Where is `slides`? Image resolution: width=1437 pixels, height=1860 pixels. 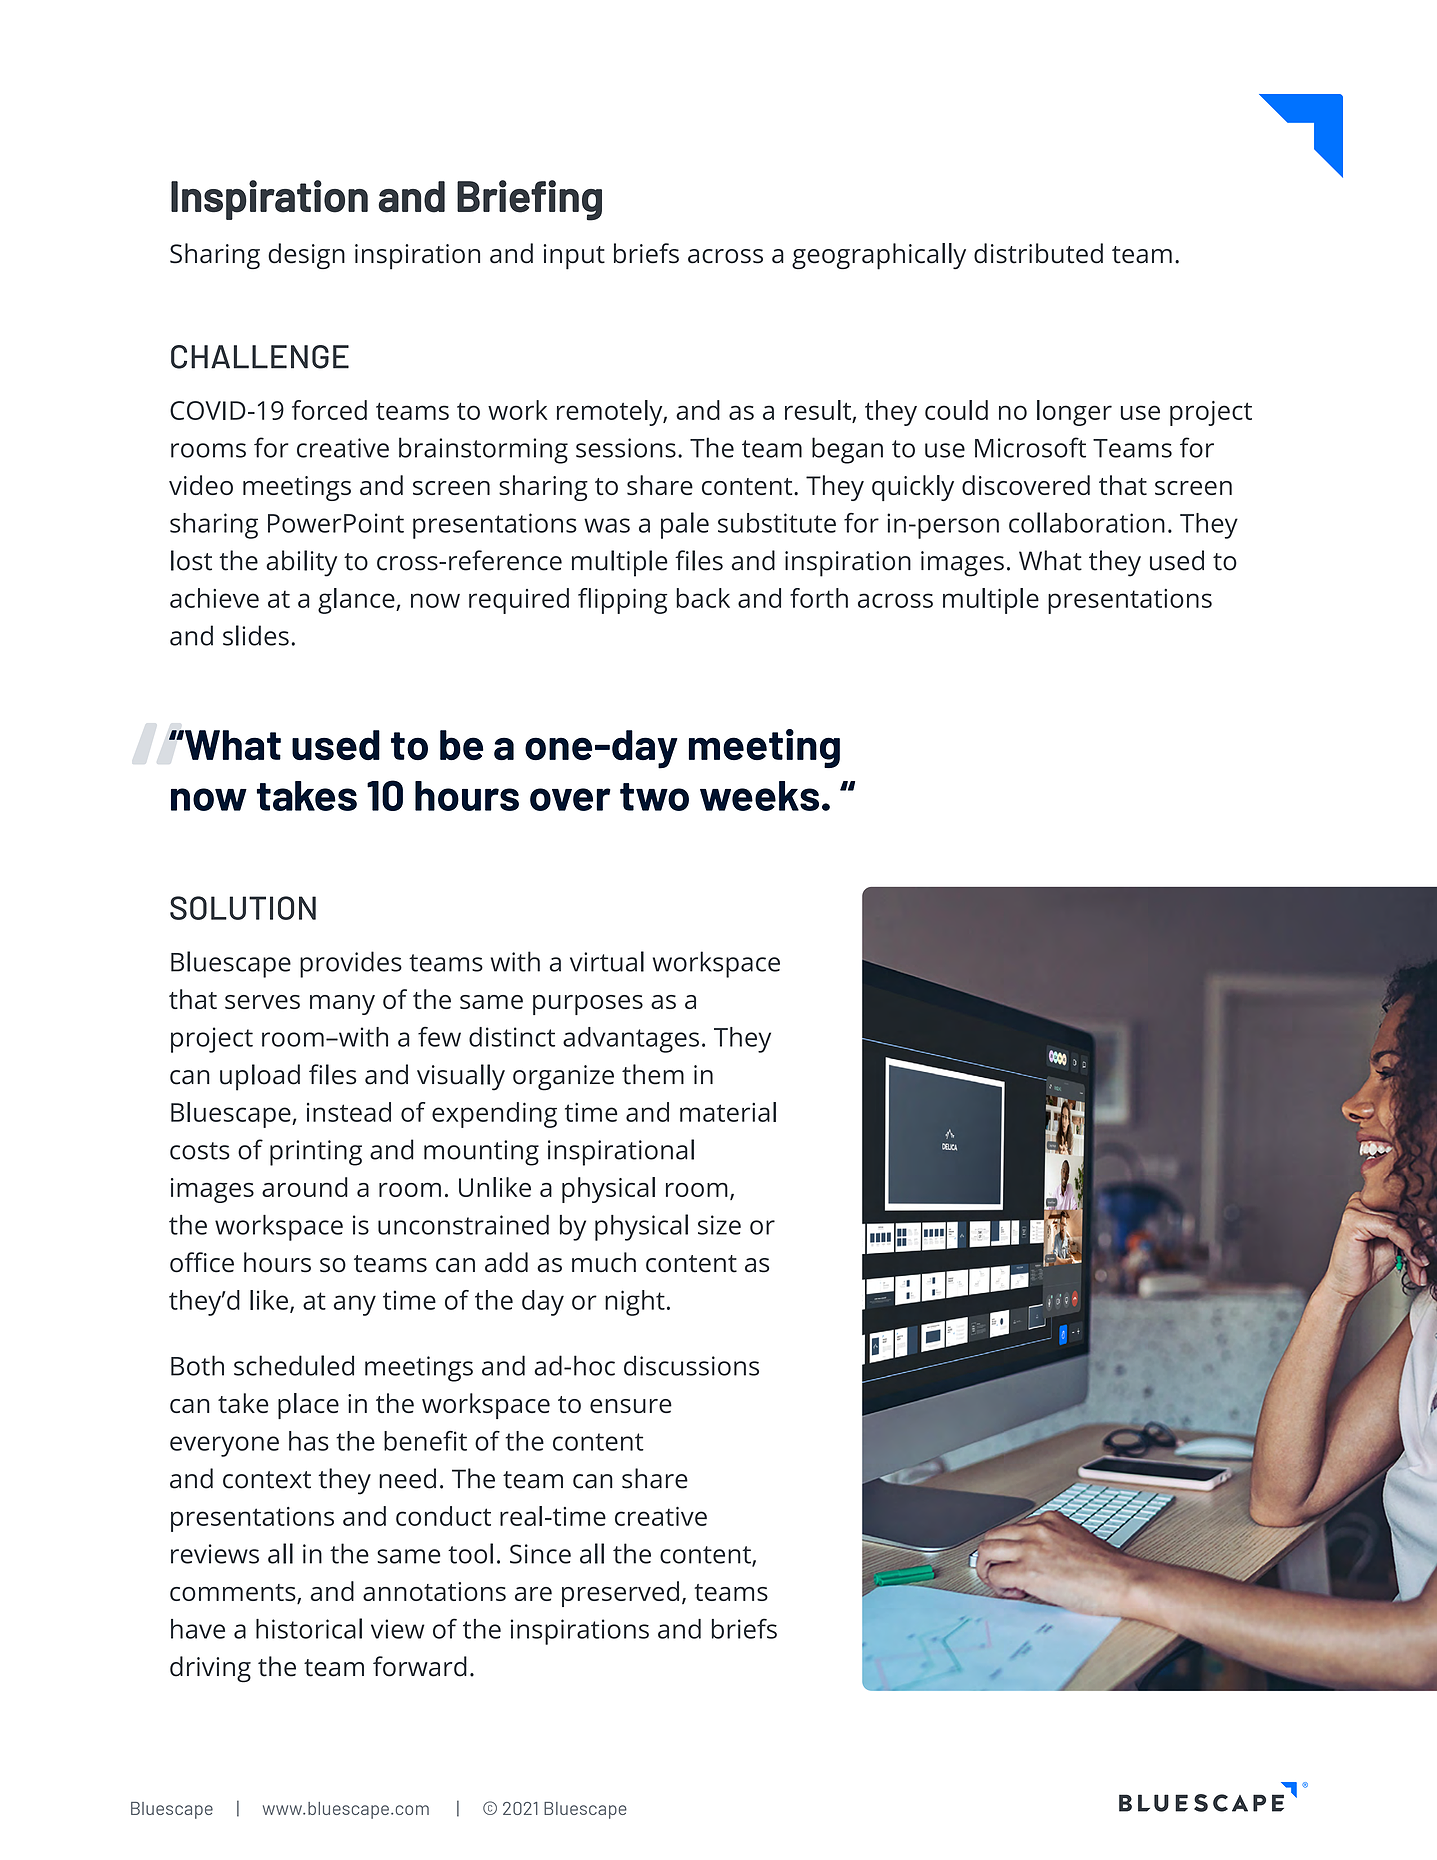
slides is located at coordinates (256, 635).
